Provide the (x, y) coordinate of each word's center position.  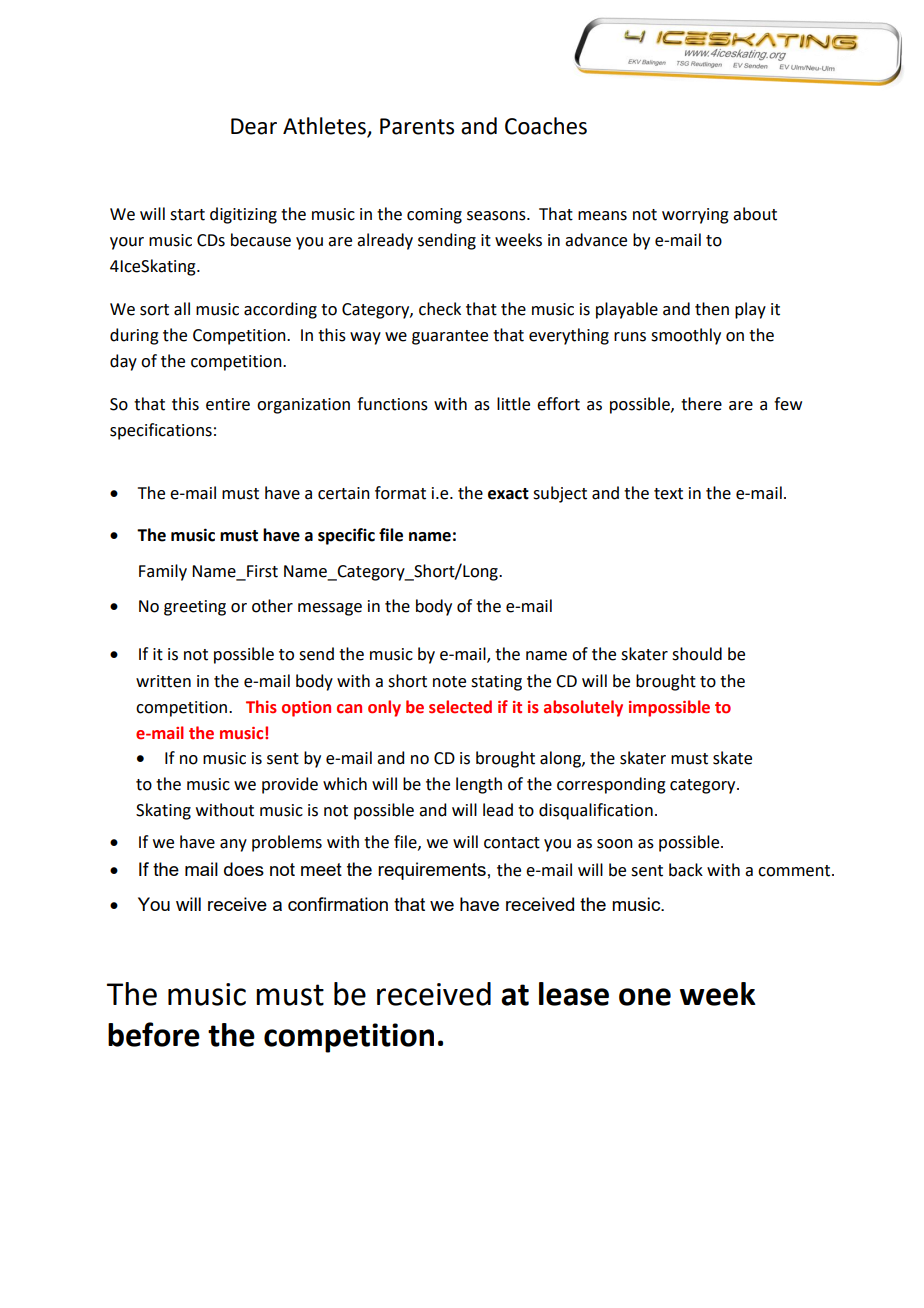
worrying (695, 216)
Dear (254, 126)
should (697, 654)
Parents (417, 126)
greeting (195, 608)
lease (574, 994)
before (154, 1034)
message (330, 609)
